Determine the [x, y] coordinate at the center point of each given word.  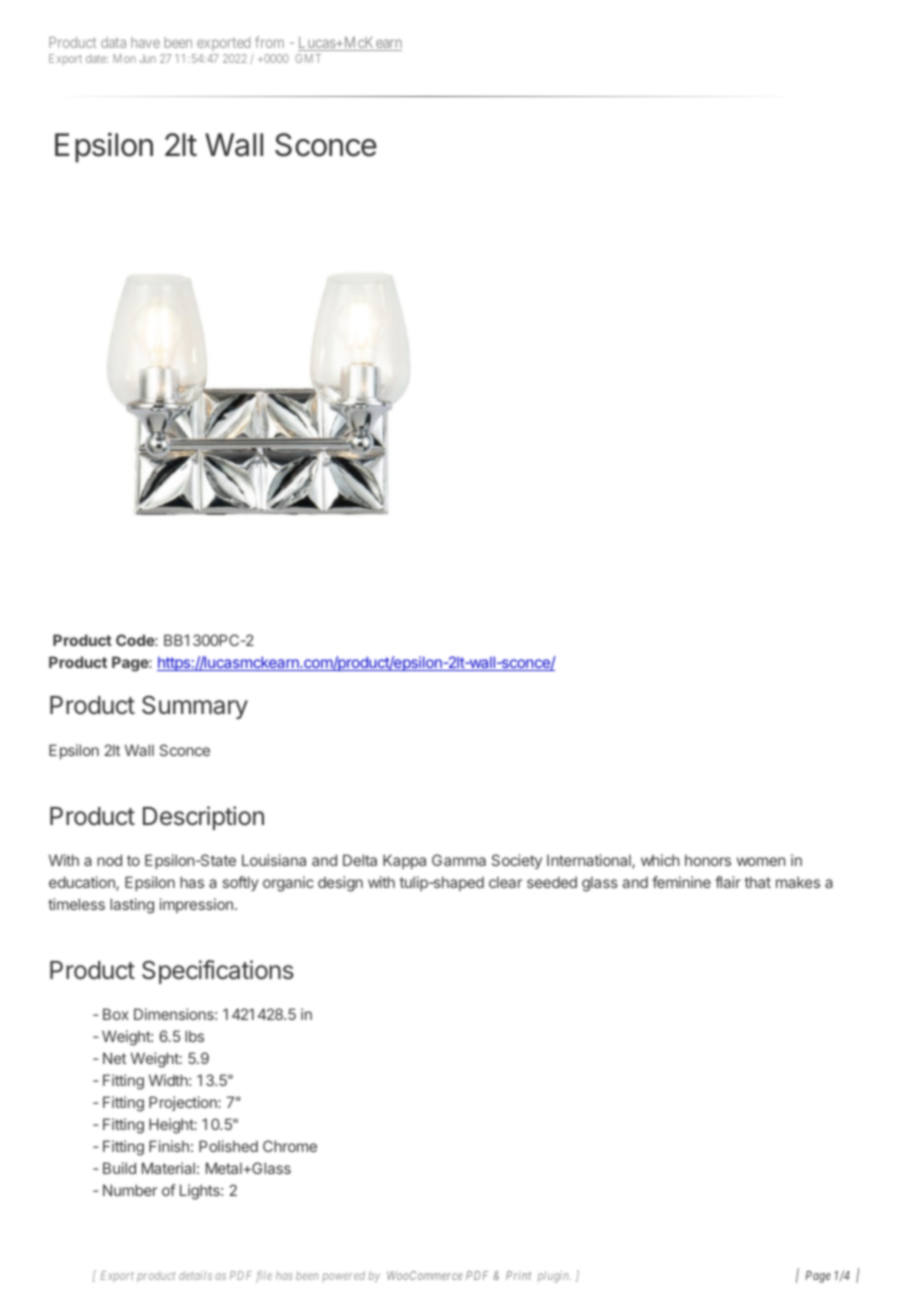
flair [728, 882]
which [660, 860]
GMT [308, 58]
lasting [132, 906]
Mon [124, 58]
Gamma [459, 860]
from [269, 42]
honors [708, 860]
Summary [195, 707]
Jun [148, 58]
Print [518, 1275]
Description [203, 818]
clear [505, 882]
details [195, 1275]
